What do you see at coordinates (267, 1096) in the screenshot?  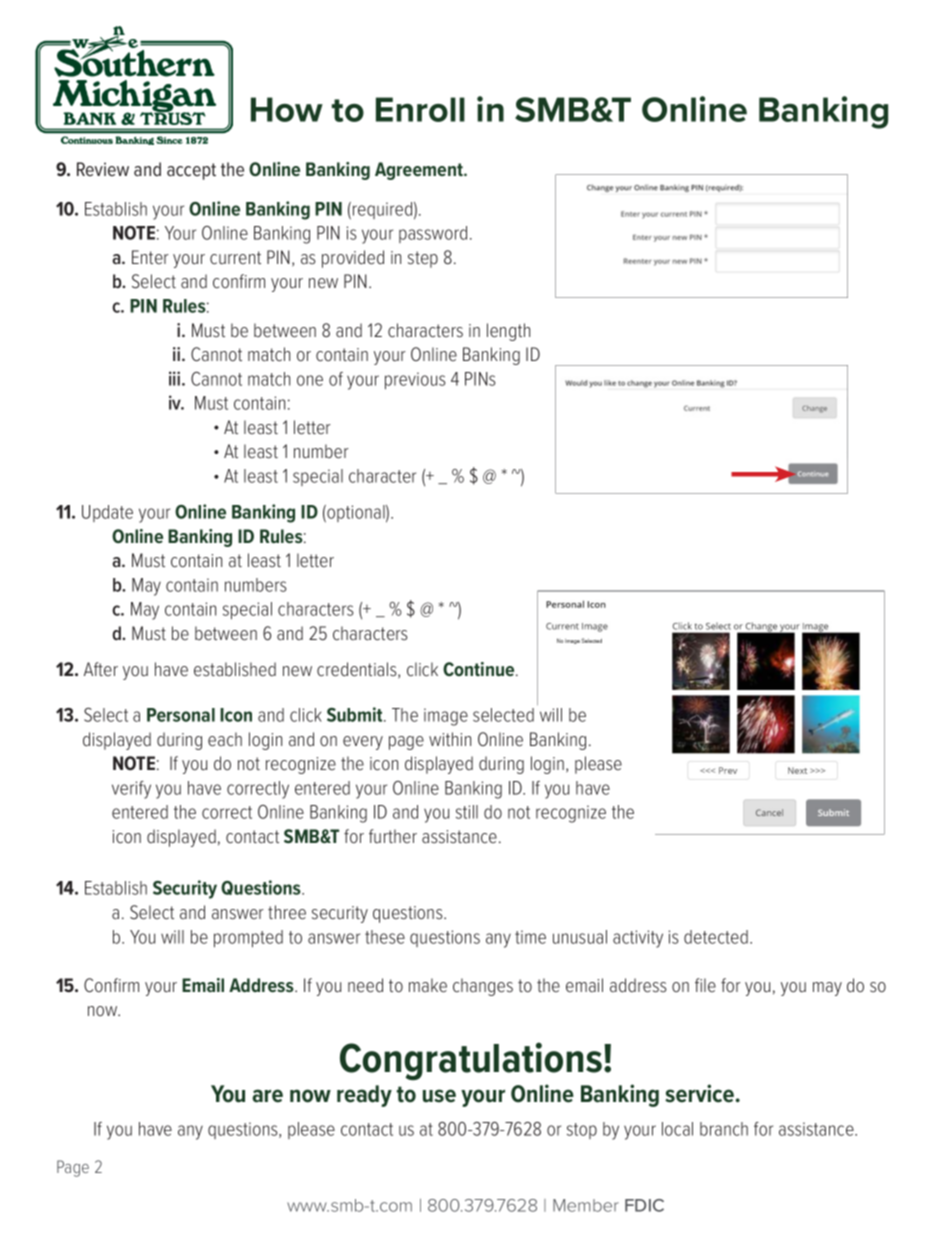 I see `are` at bounding box center [267, 1096].
